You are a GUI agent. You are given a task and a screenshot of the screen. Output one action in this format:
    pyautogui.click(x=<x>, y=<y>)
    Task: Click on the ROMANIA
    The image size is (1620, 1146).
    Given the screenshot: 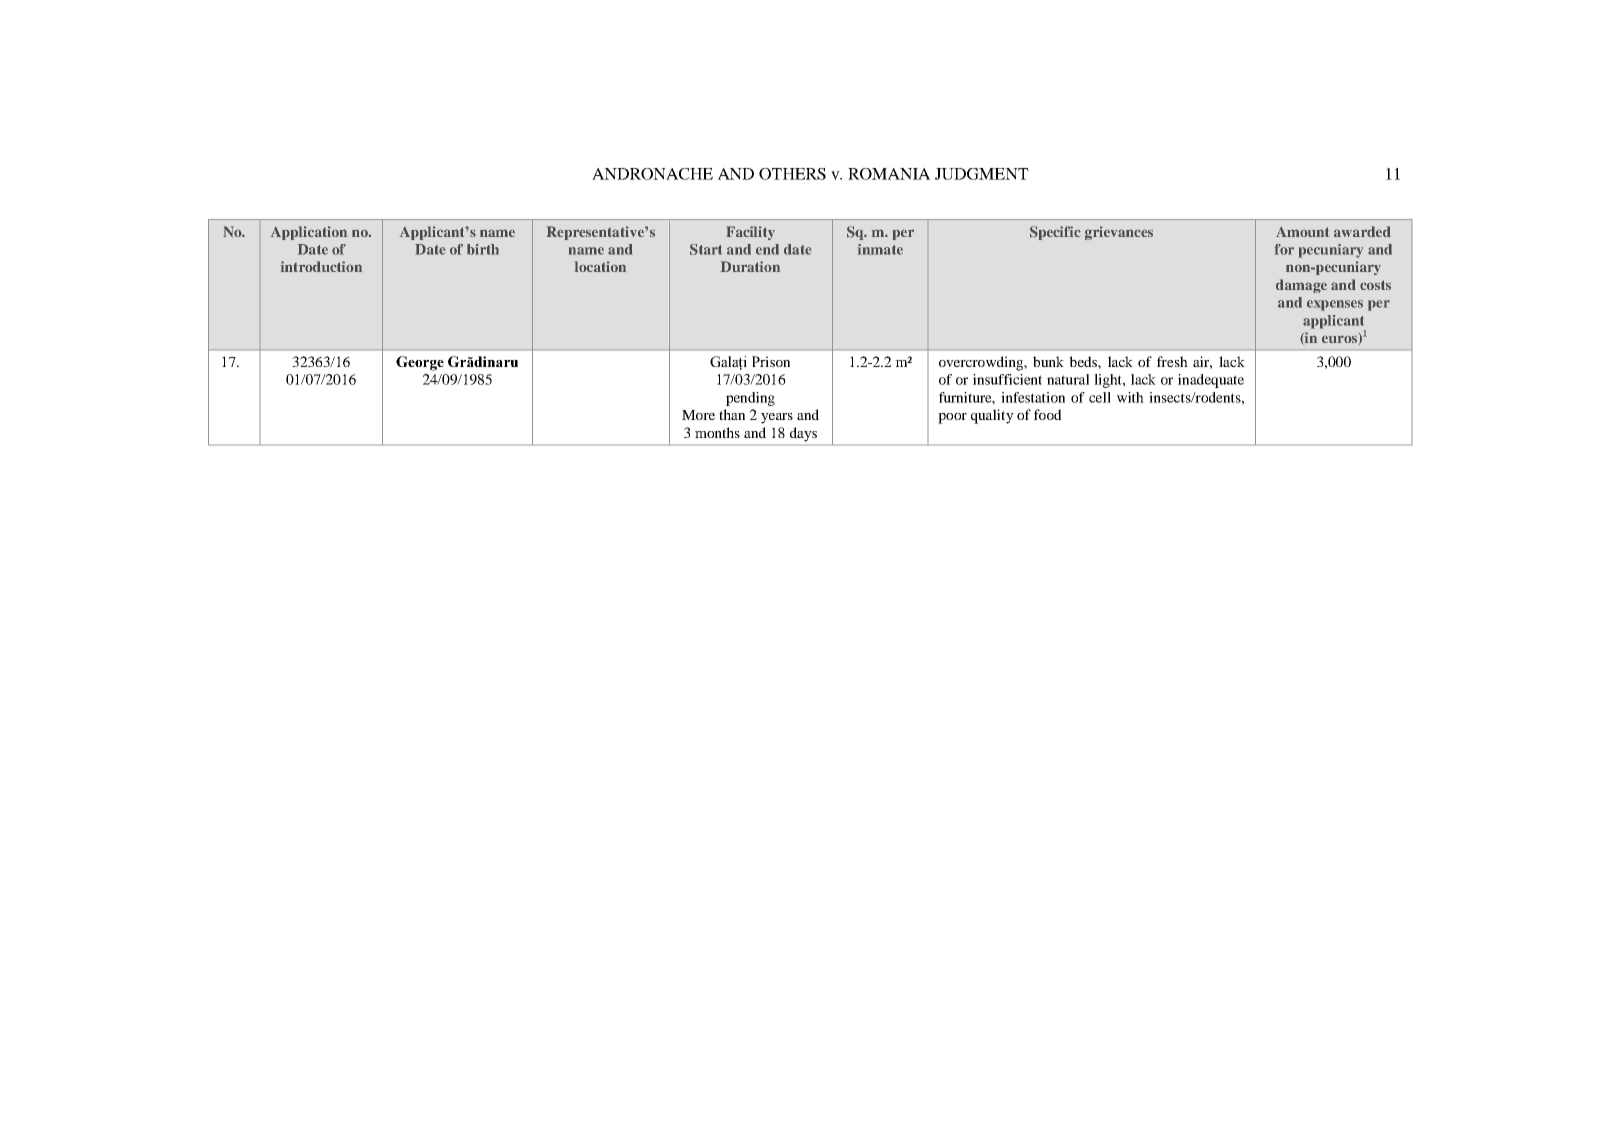 What is the action you would take?
    pyautogui.click(x=889, y=174)
